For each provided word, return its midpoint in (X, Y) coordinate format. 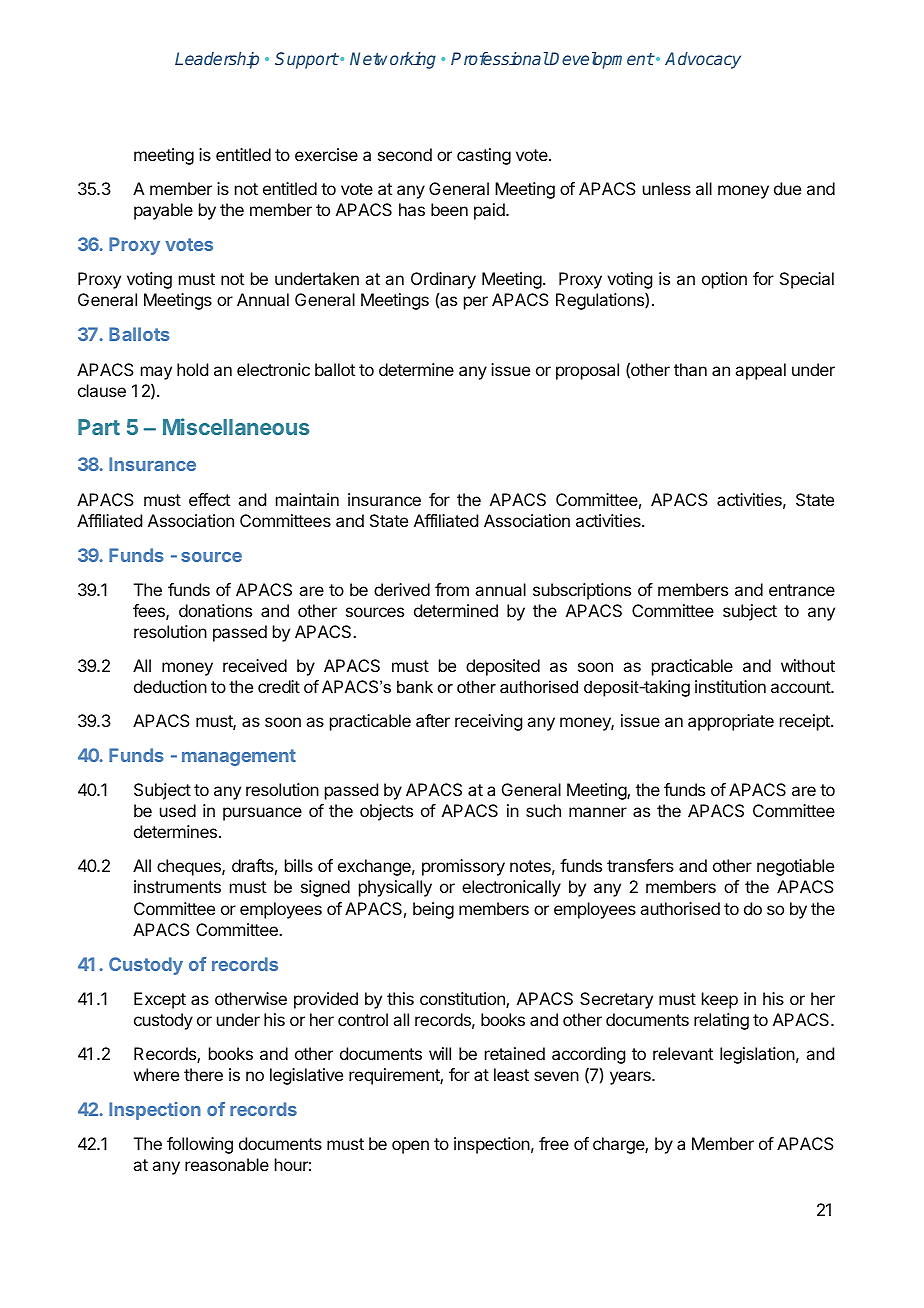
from (452, 589)
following (200, 1145)
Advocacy (703, 60)
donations (215, 610)
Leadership (217, 60)
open (410, 1147)
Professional (500, 58)
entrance (802, 590)
